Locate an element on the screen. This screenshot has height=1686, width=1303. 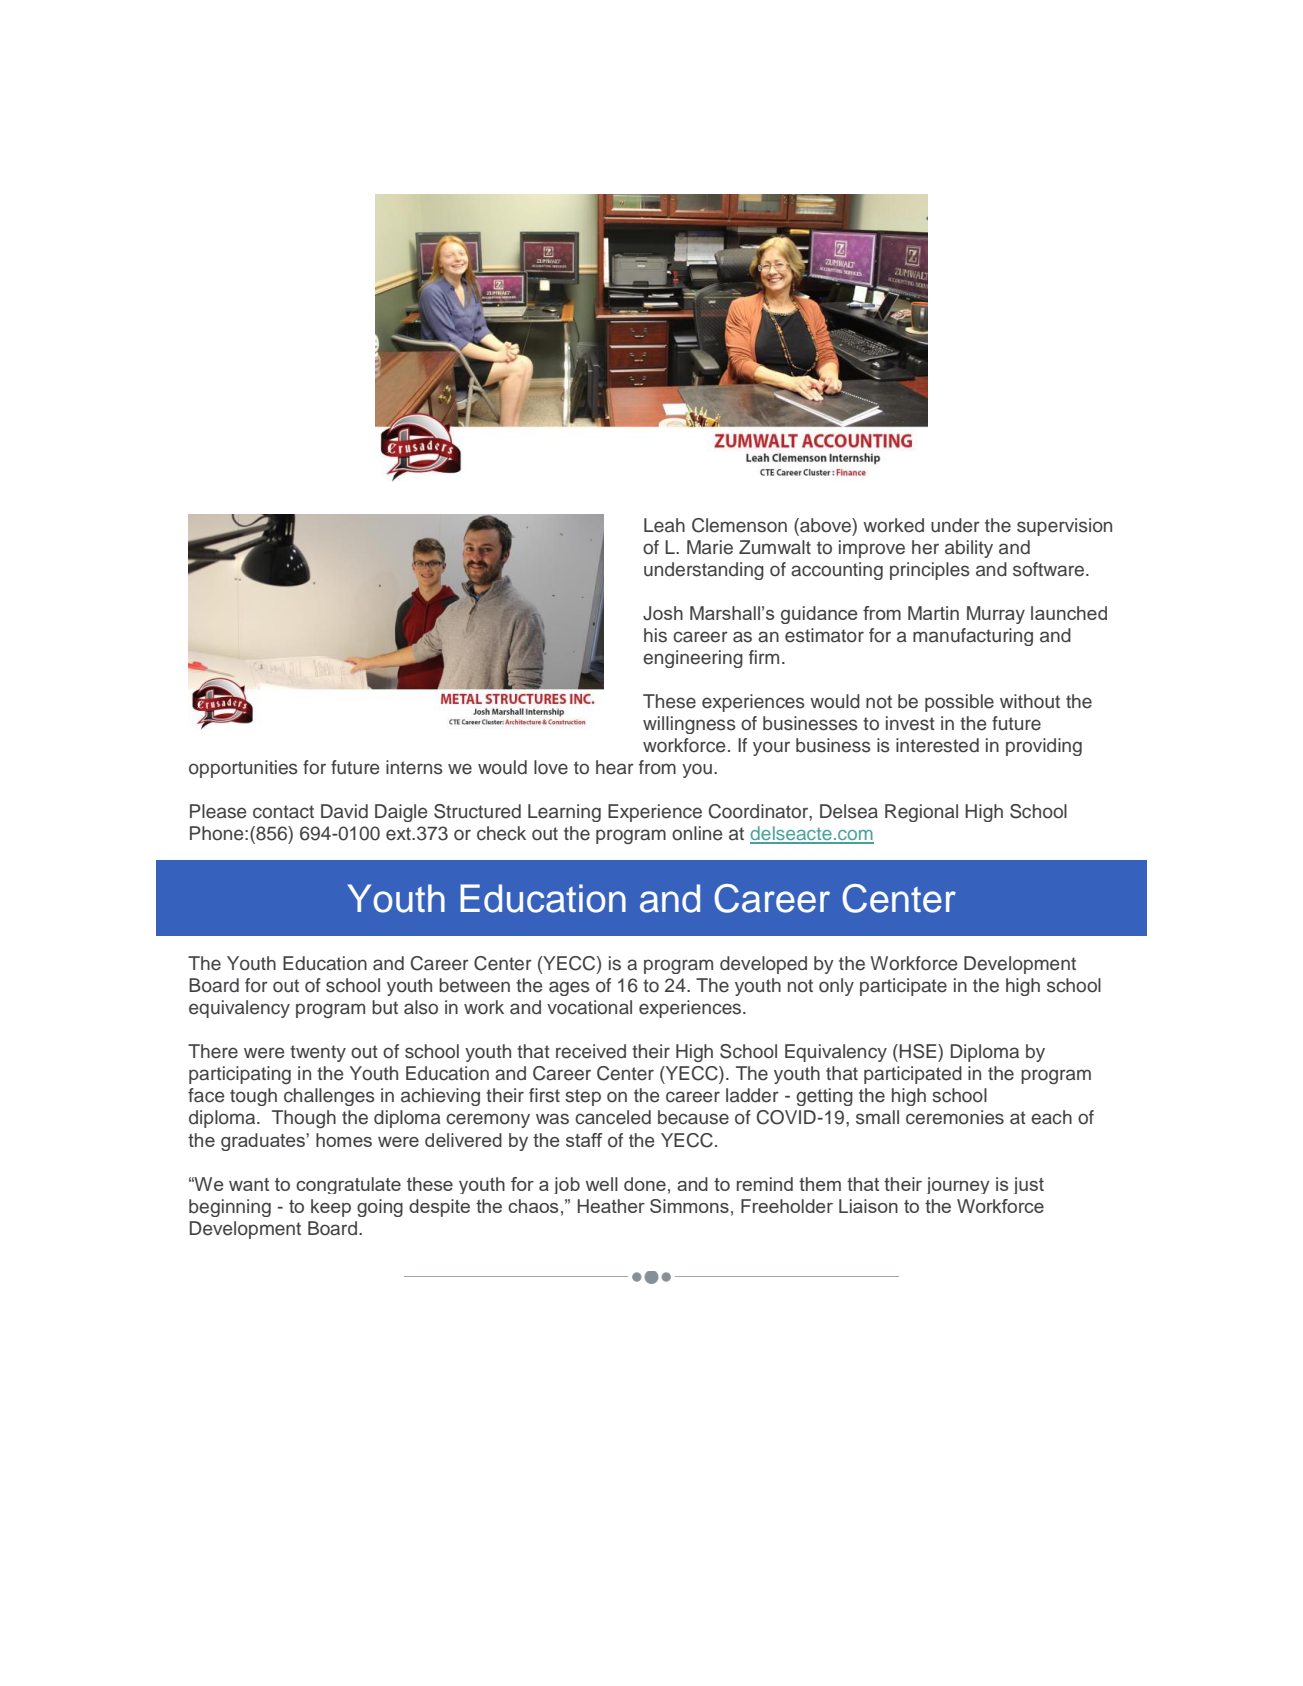
but is located at coordinates (385, 1007).
